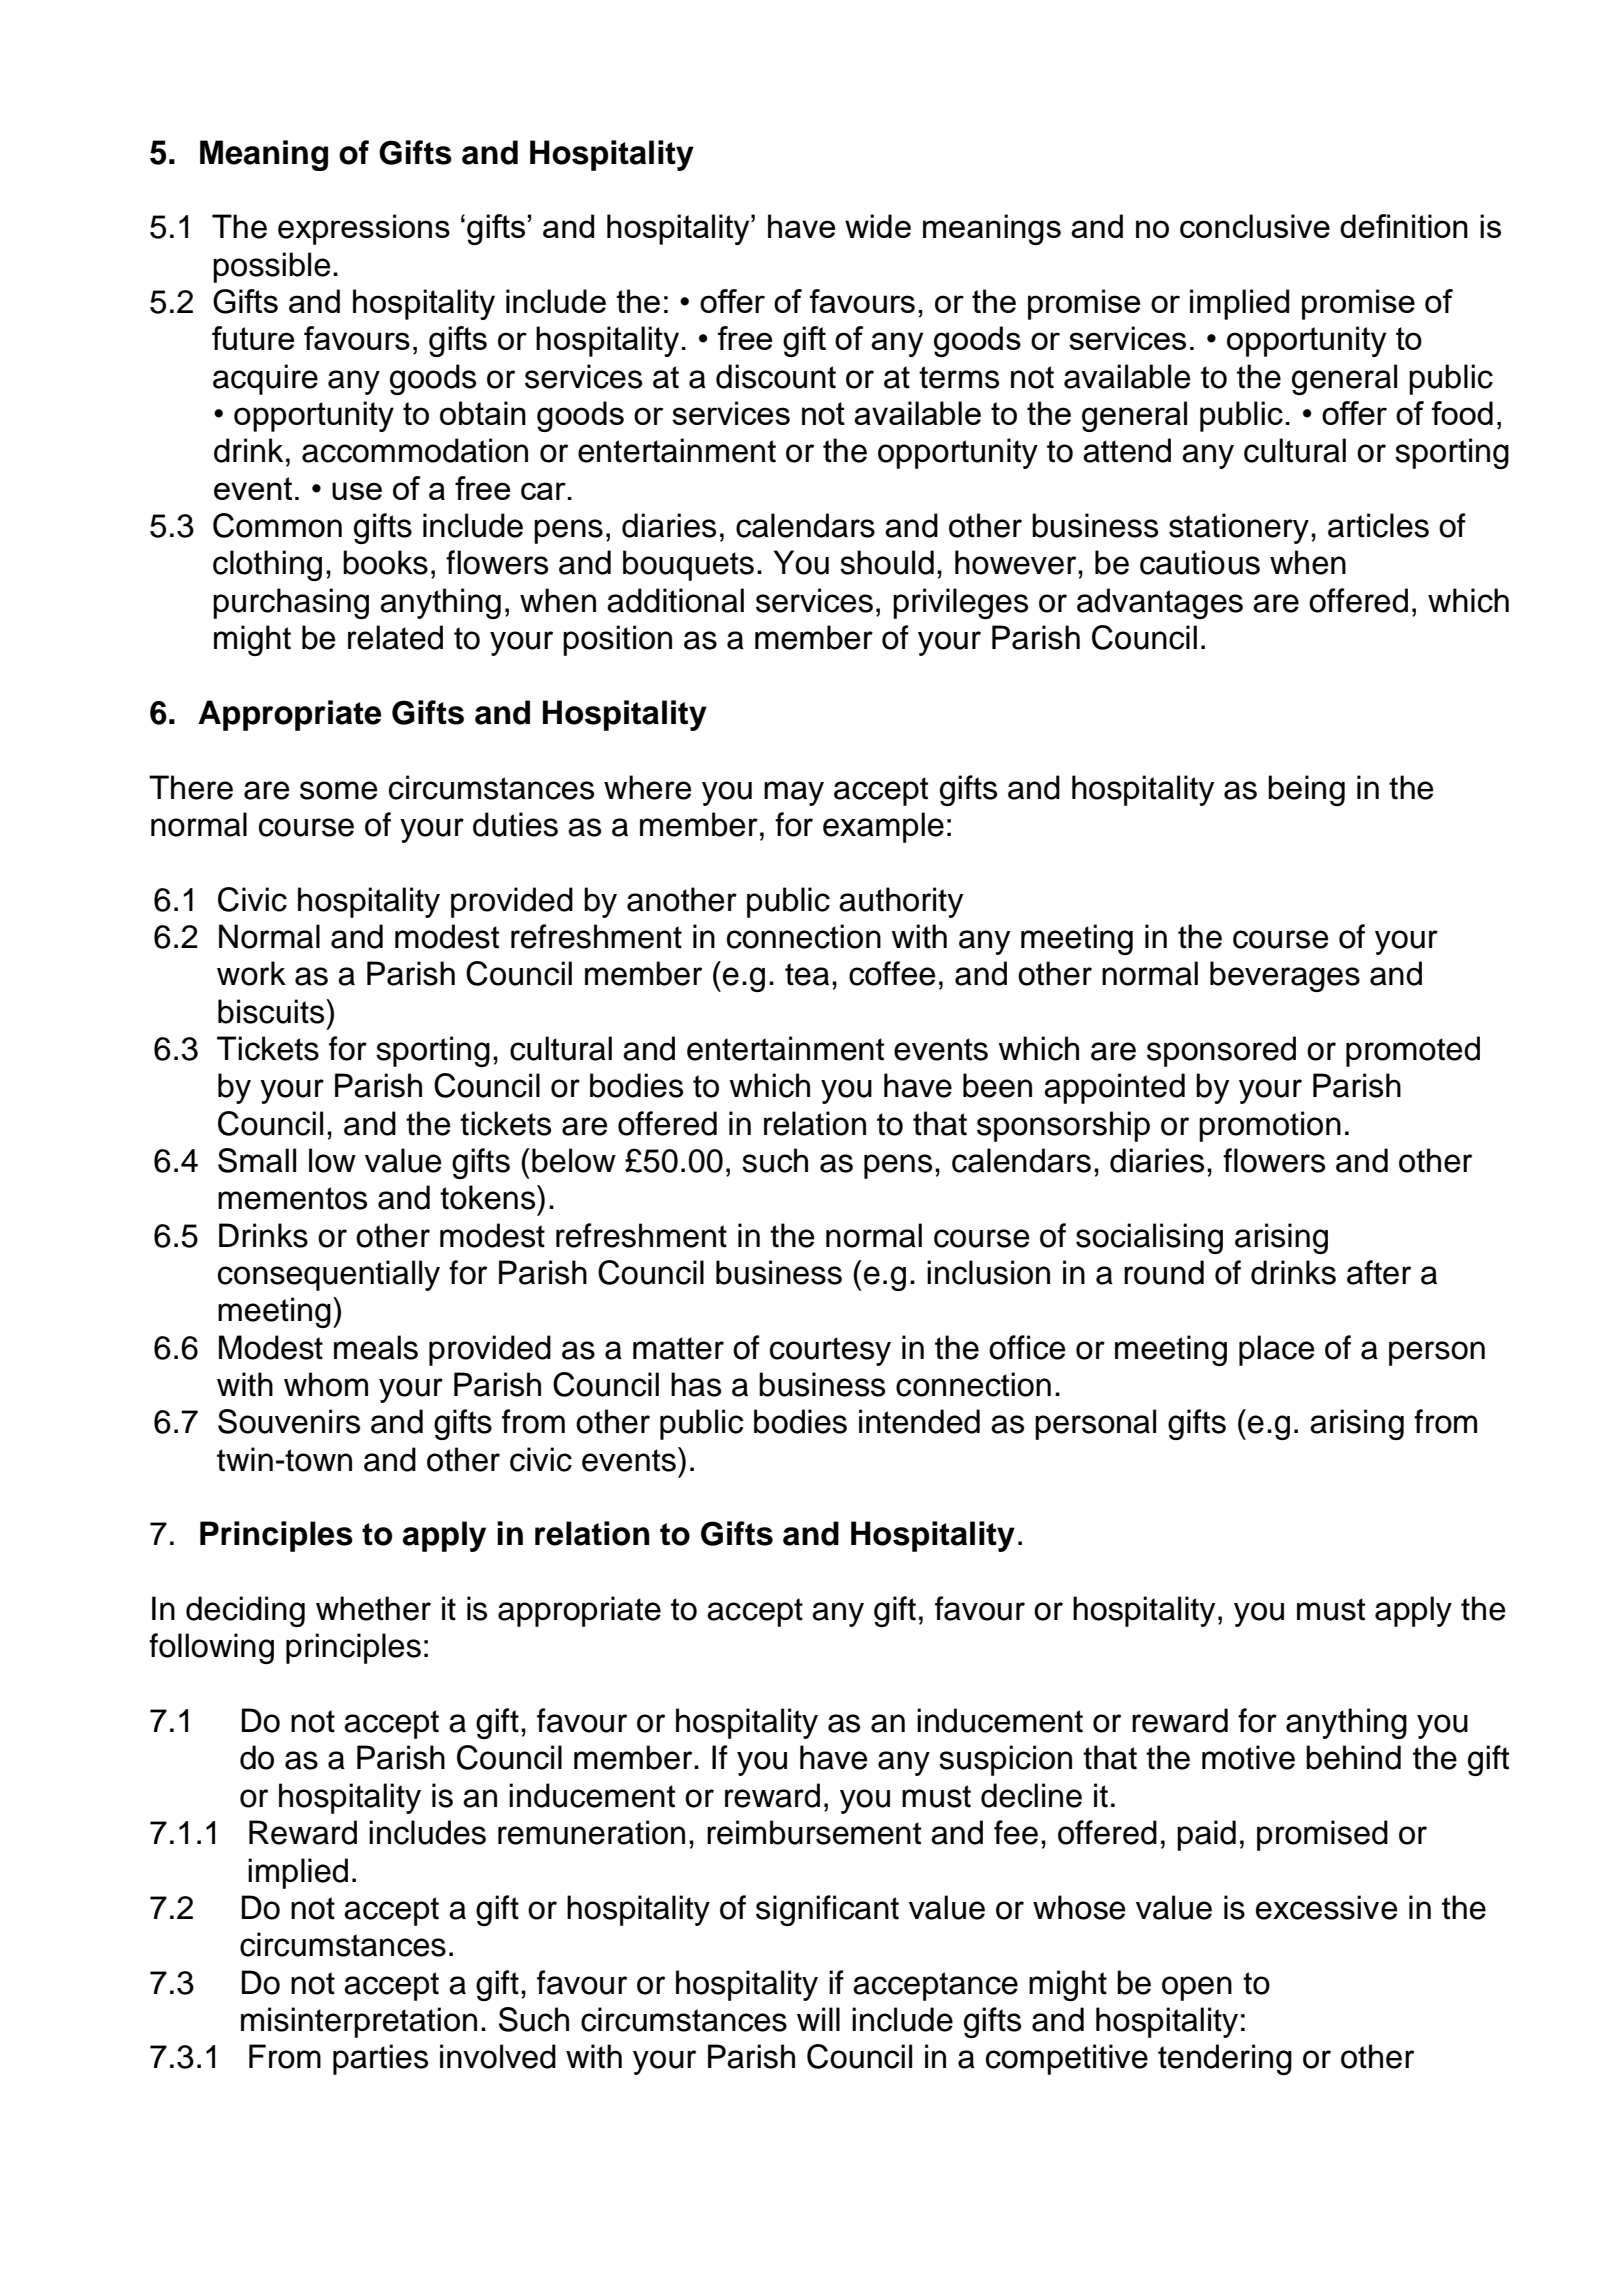 This screenshot has height=2278, width=1611. I want to click on open, so click(1197, 1988).
